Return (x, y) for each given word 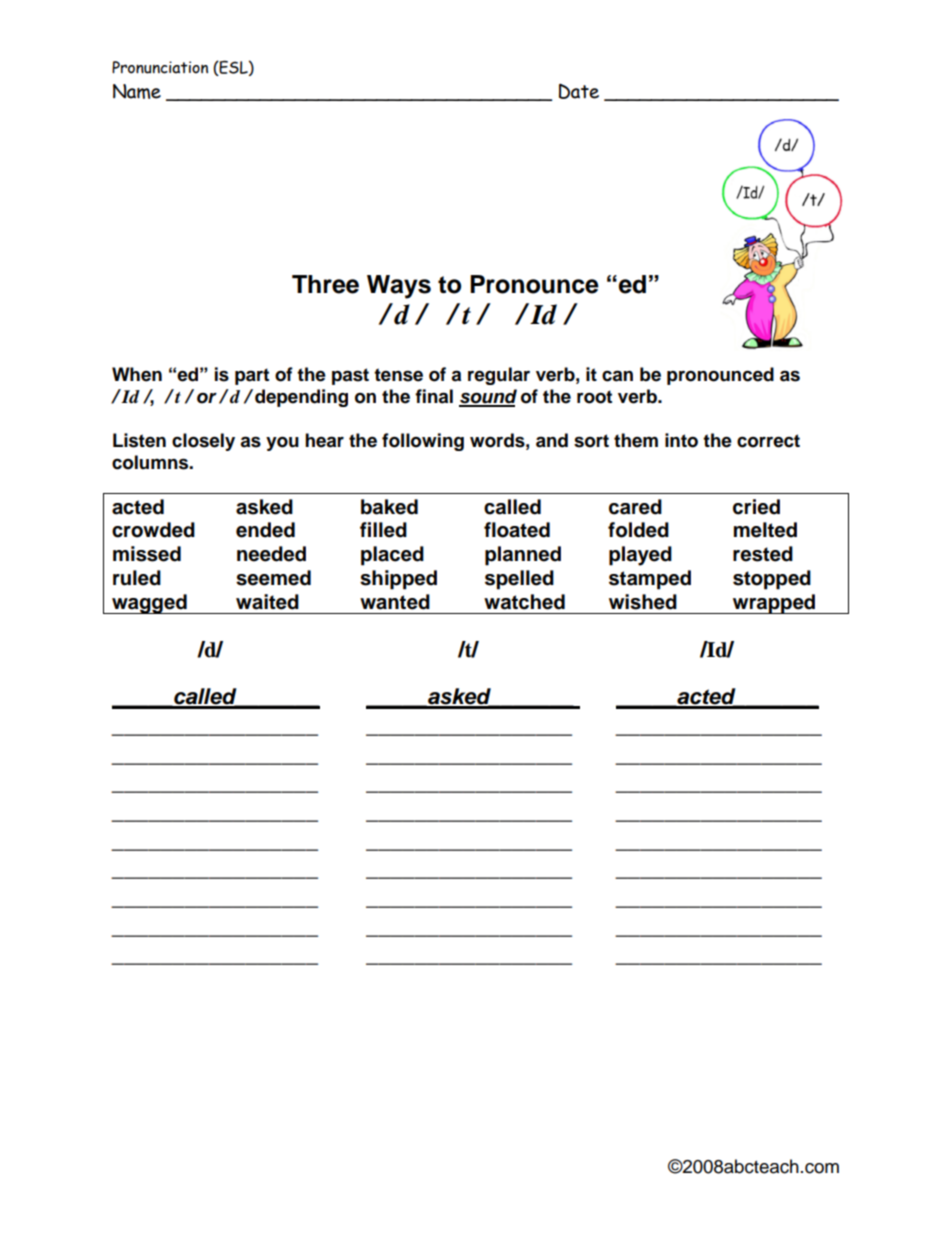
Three (325, 284)
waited (267, 602)
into (681, 440)
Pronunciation (160, 67)
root (594, 397)
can (617, 376)
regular (499, 376)
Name (137, 91)
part (252, 376)
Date (579, 91)
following (423, 442)
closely (203, 442)
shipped (398, 580)
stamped (650, 580)
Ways (399, 287)
